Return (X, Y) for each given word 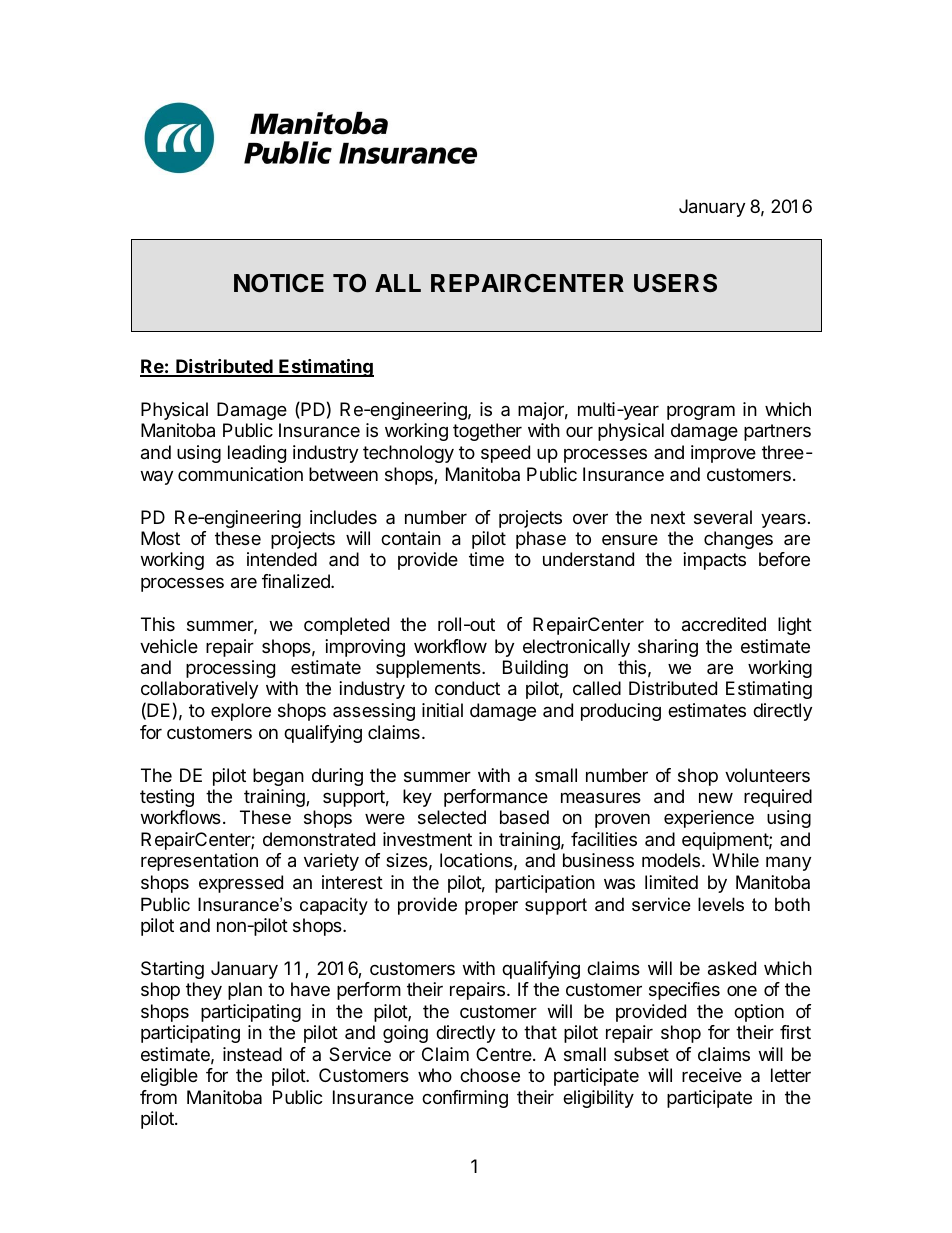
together (487, 432)
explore (241, 712)
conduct (467, 688)
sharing (668, 648)
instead (252, 1054)
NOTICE (279, 283)
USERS (675, 283)
